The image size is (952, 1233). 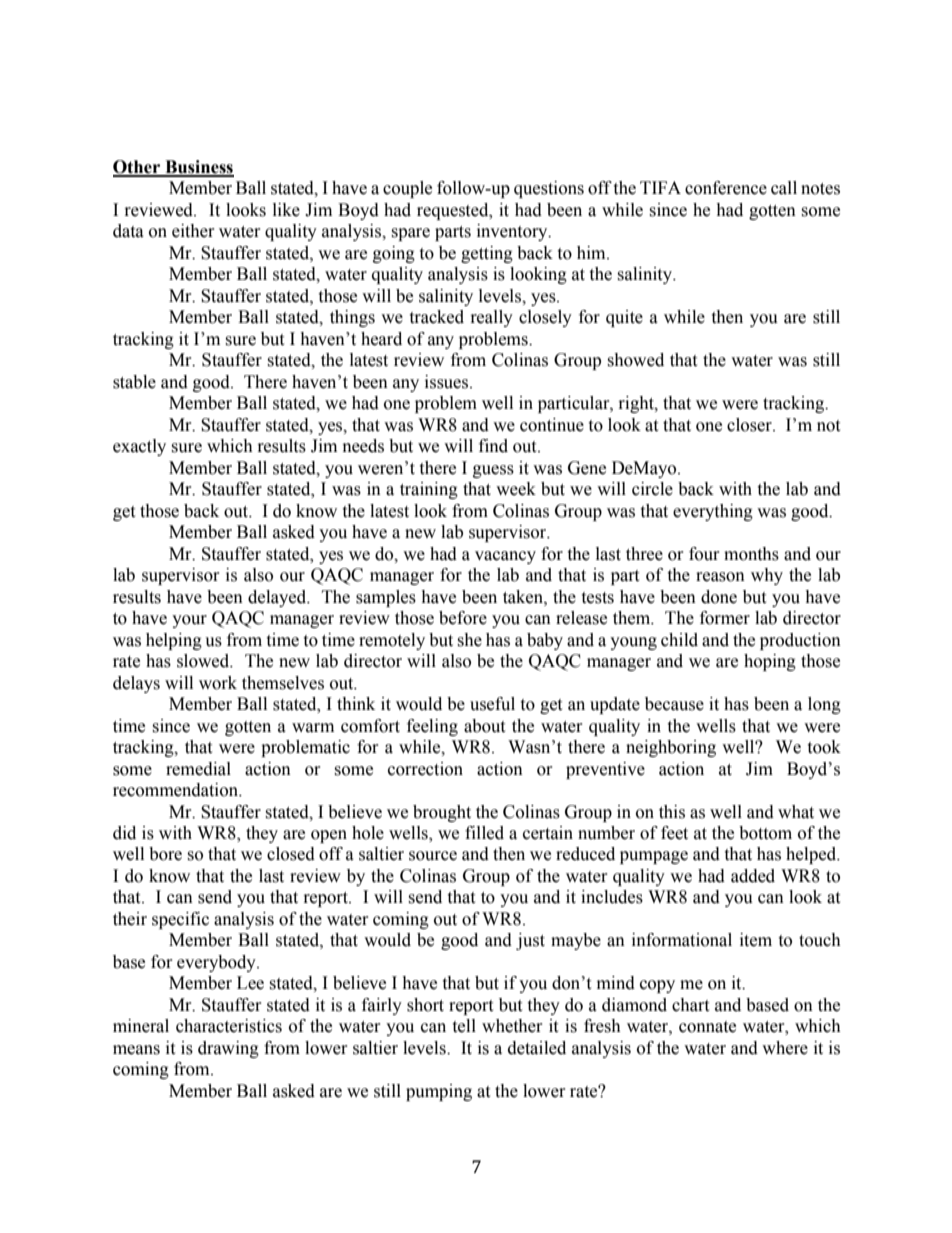 What do you see at coordinates (439, 1092) in the document?
I see `pumping` at bounding box center [439, 1092].
